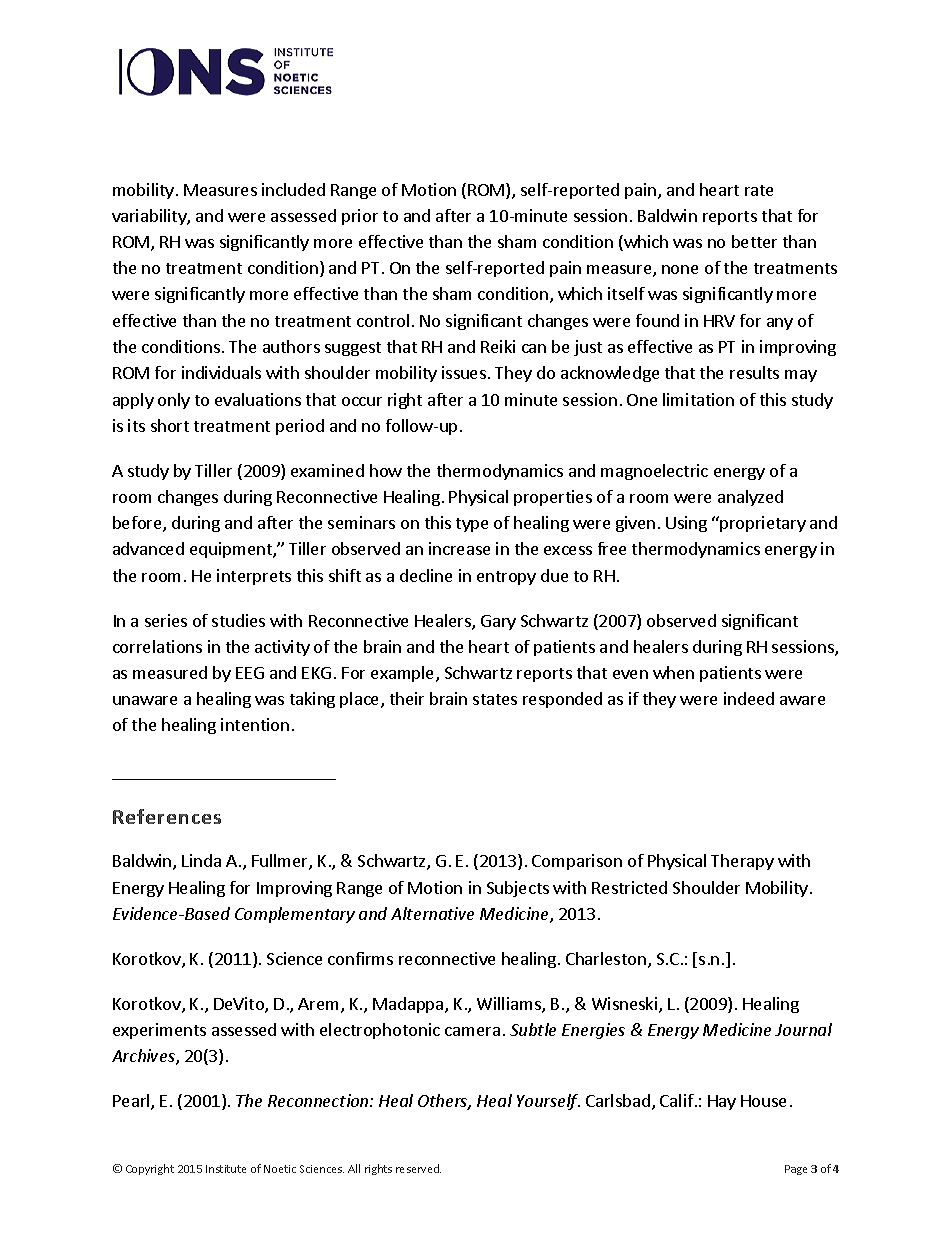 The width and height of the screenshot is (952, 1233). What do you see at coordinates (360, 217) in the screenshot?
I see `prior` at bounding box center [360, 217].
